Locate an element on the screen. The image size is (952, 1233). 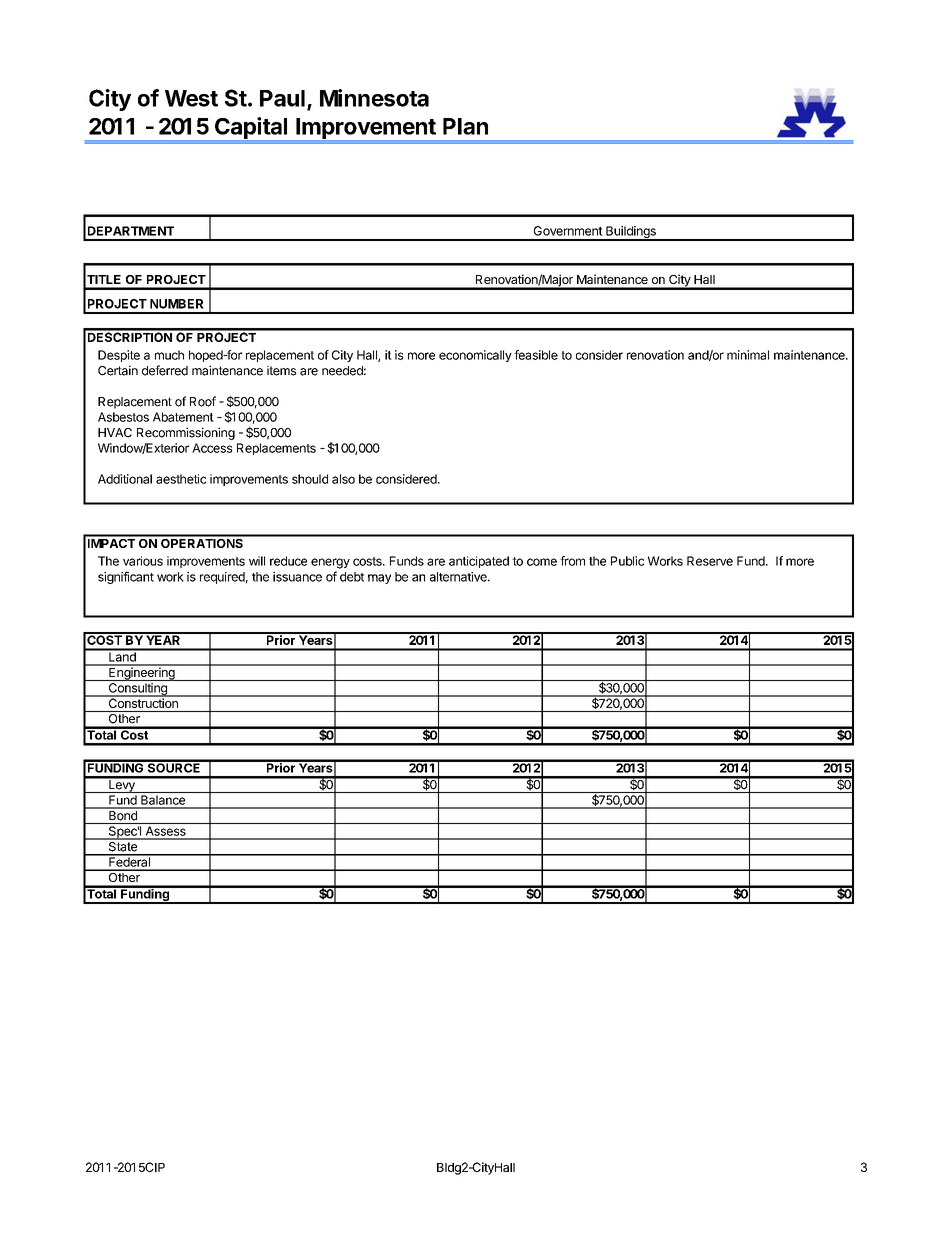
Plan is located at coordinates (465, 126).
